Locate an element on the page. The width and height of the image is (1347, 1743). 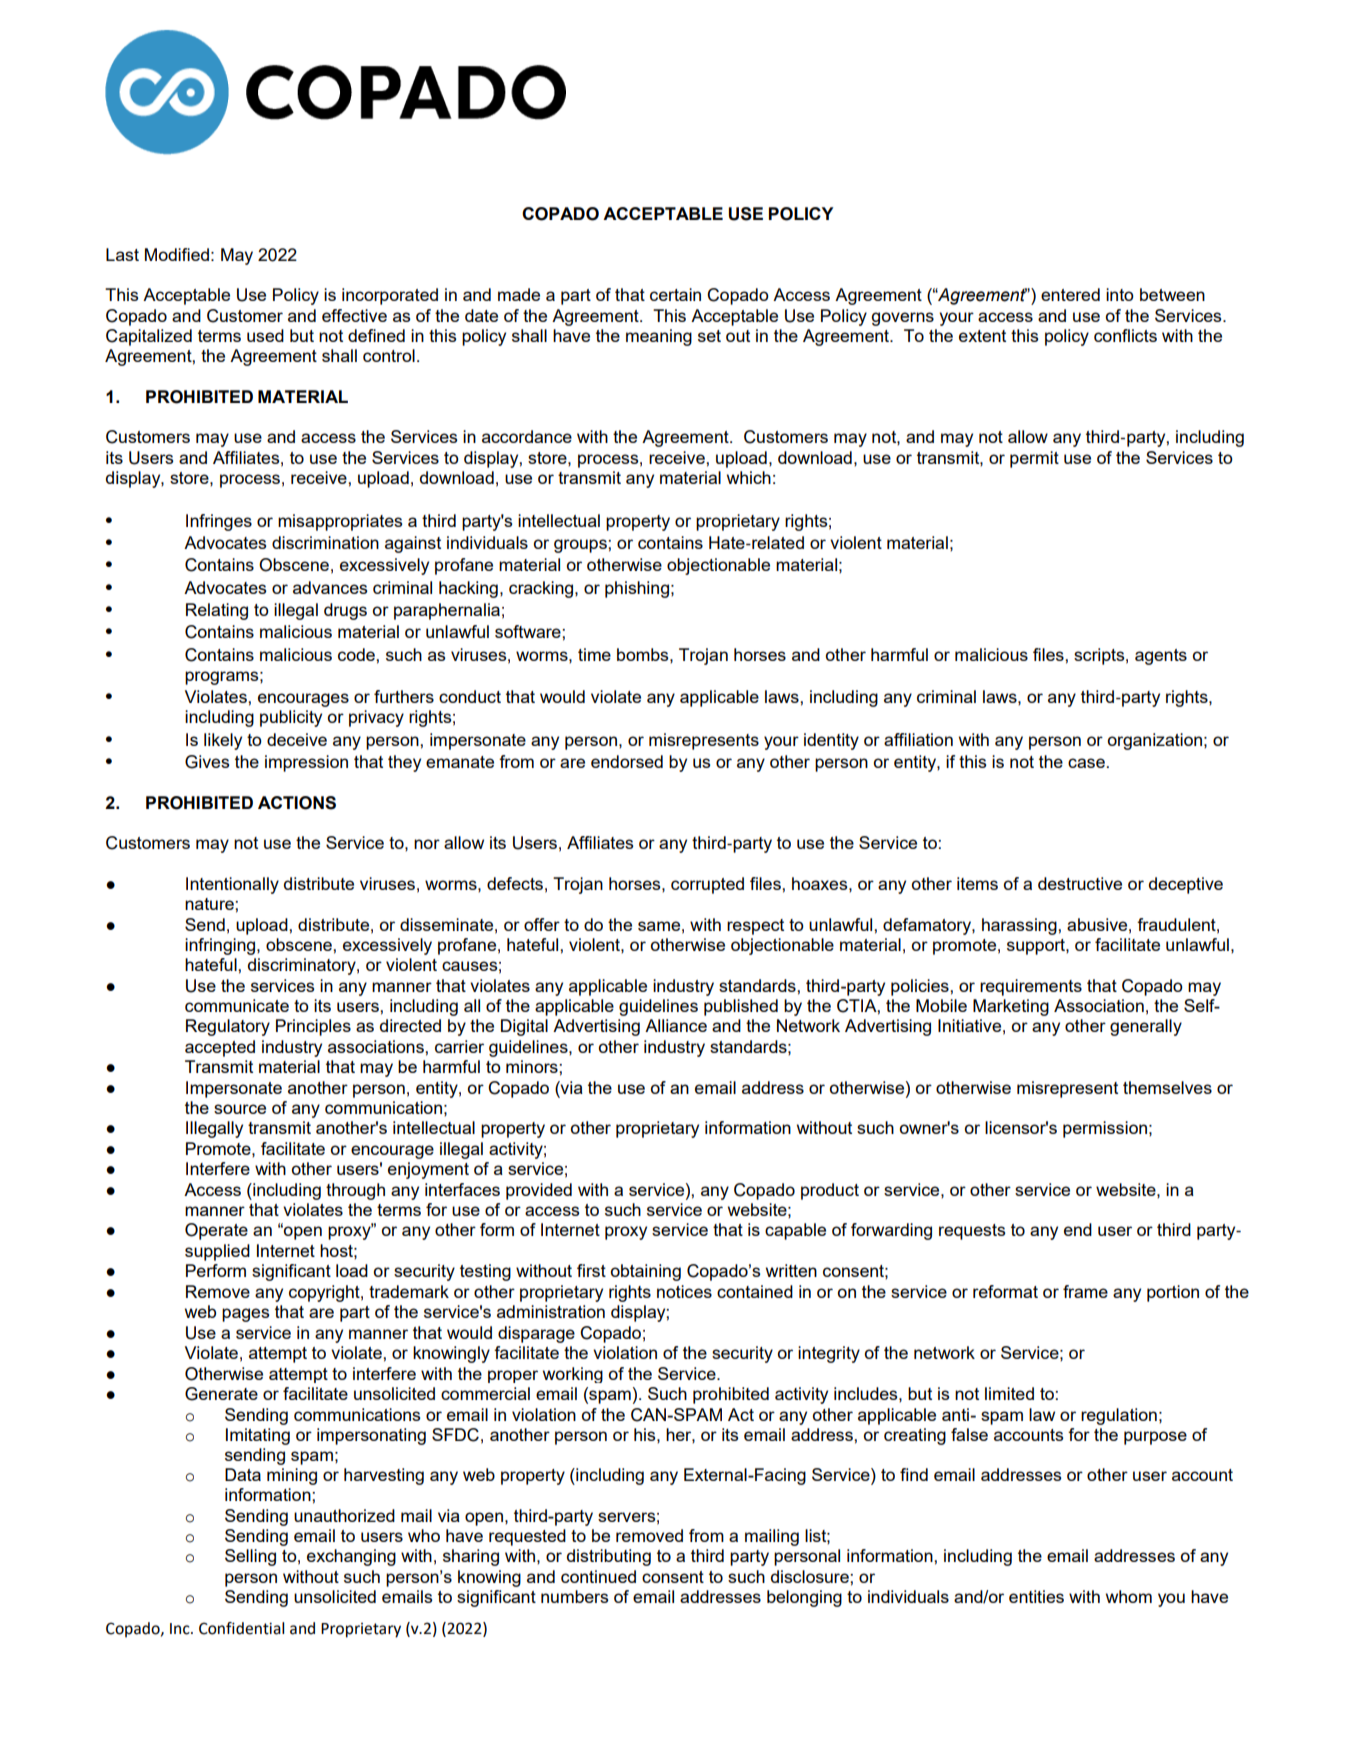
Selling is located at coordinates (250, 1557).
